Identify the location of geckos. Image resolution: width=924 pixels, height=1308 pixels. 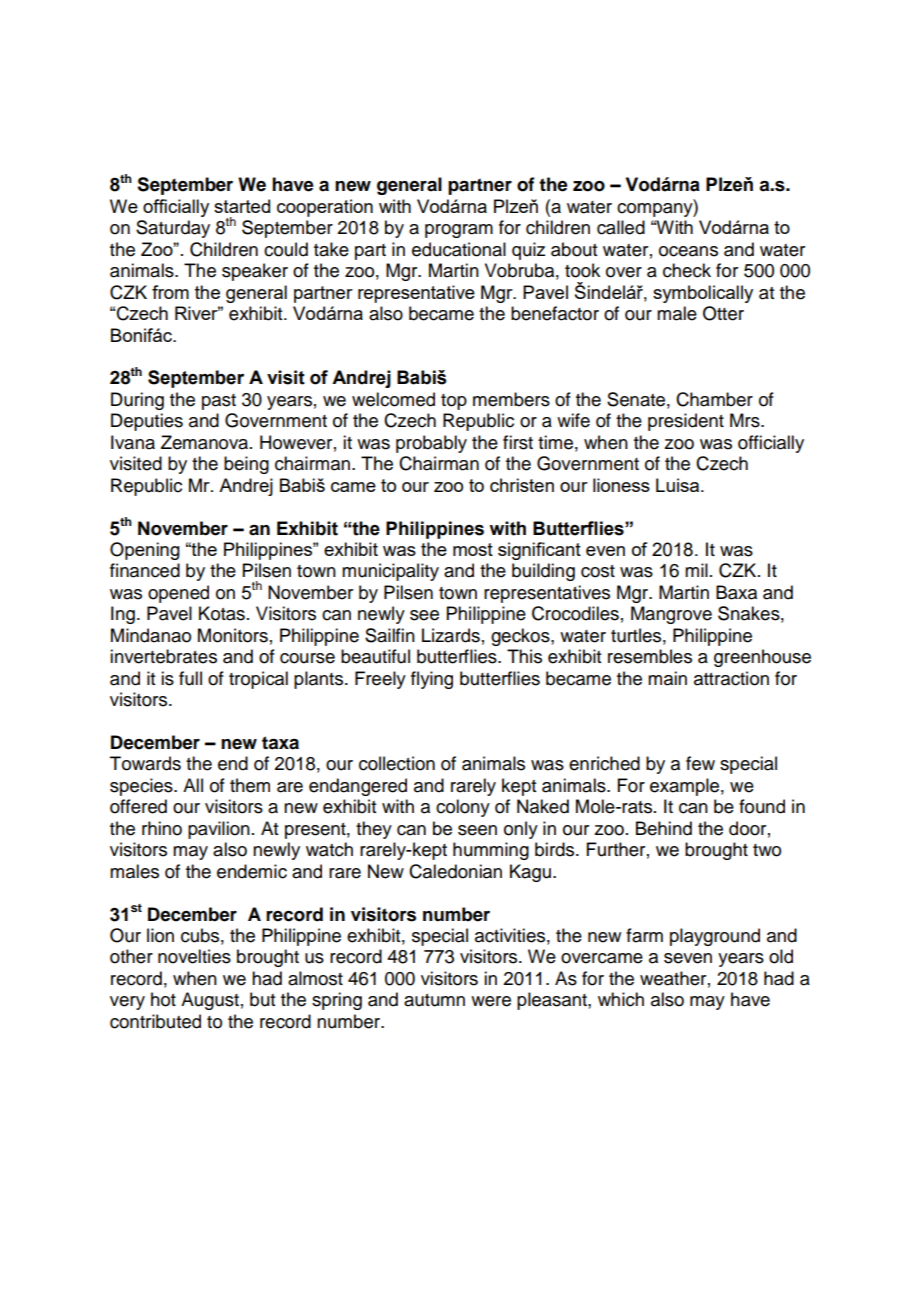
(521, 637).
